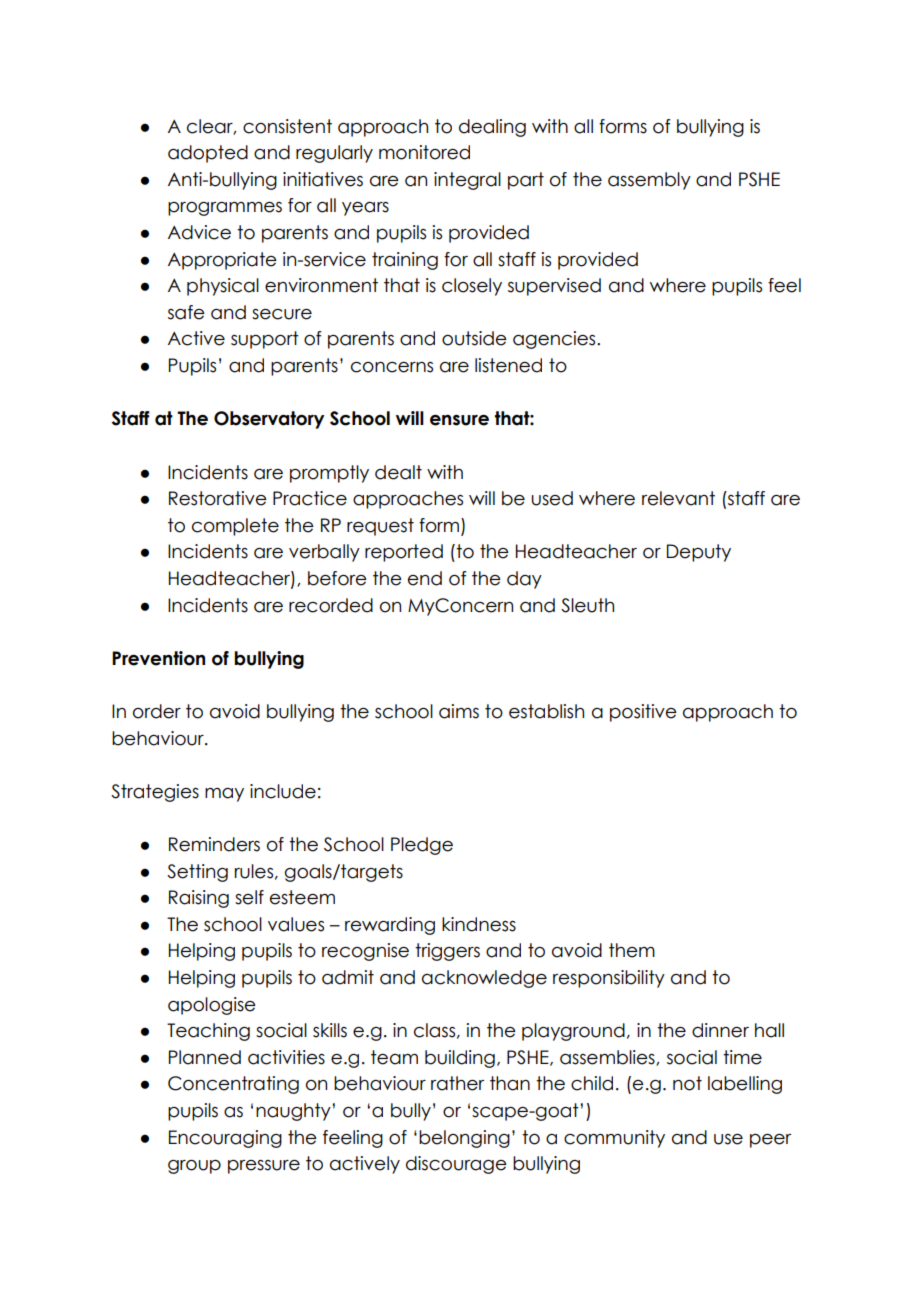 This page has width=924, height=1307. What do you see at coordinates (459, 420) in the page?
I see `ensure` at bounding box center [459, 420].
